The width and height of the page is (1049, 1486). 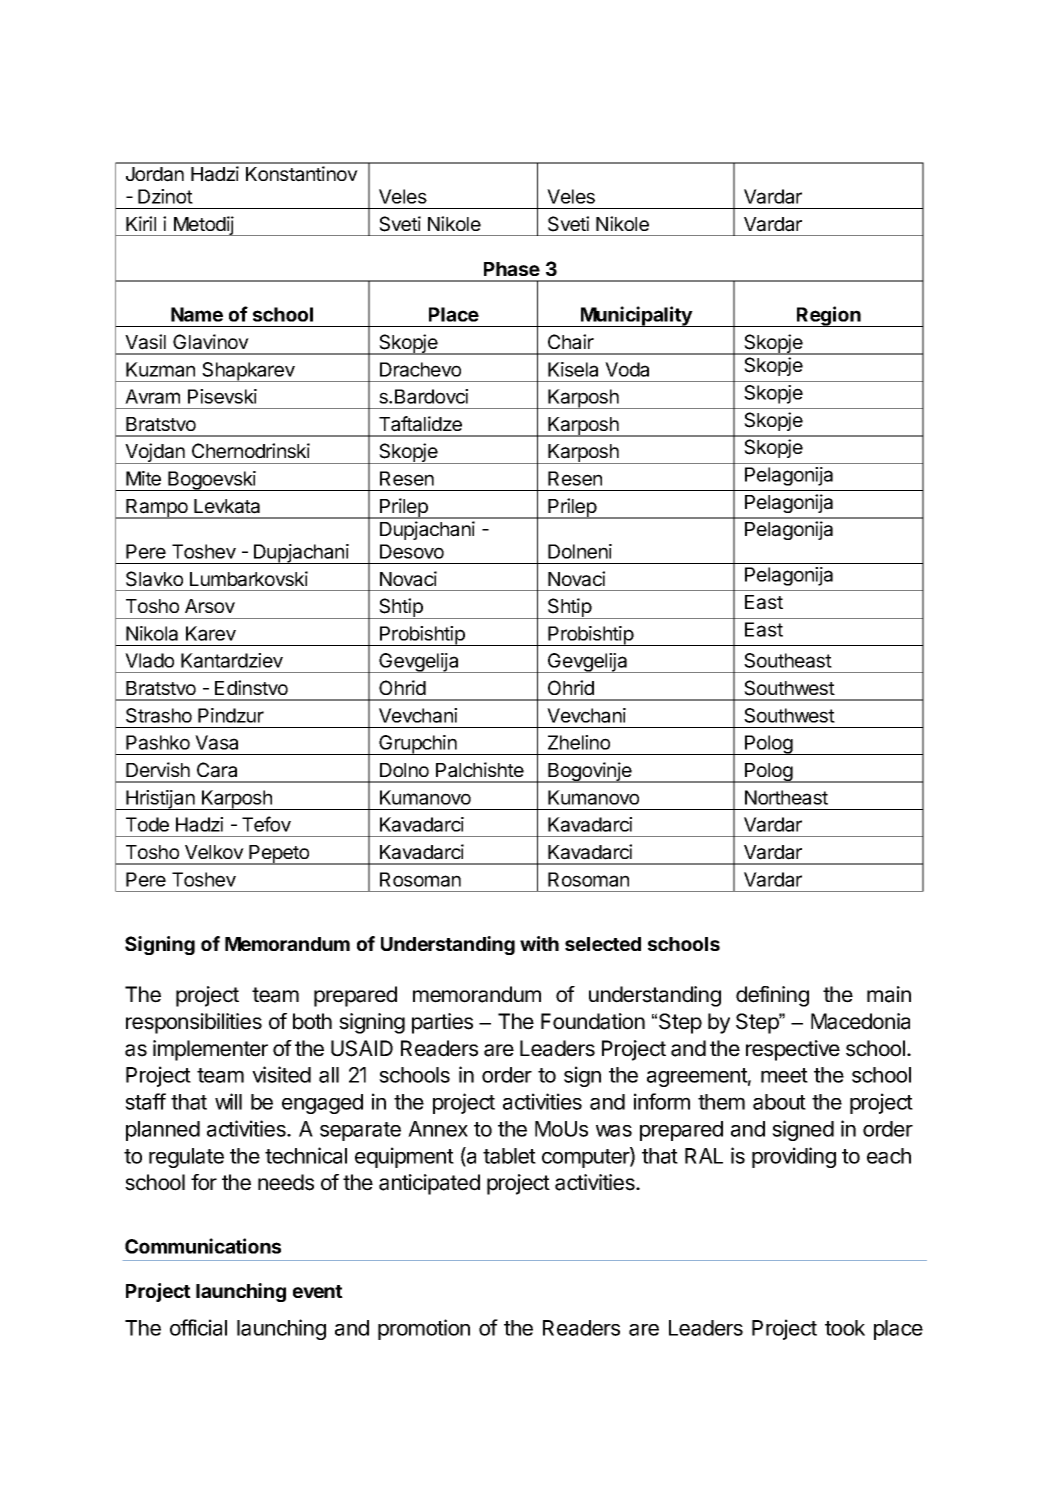 I want to click on selected, so click(x=603, y=944).
